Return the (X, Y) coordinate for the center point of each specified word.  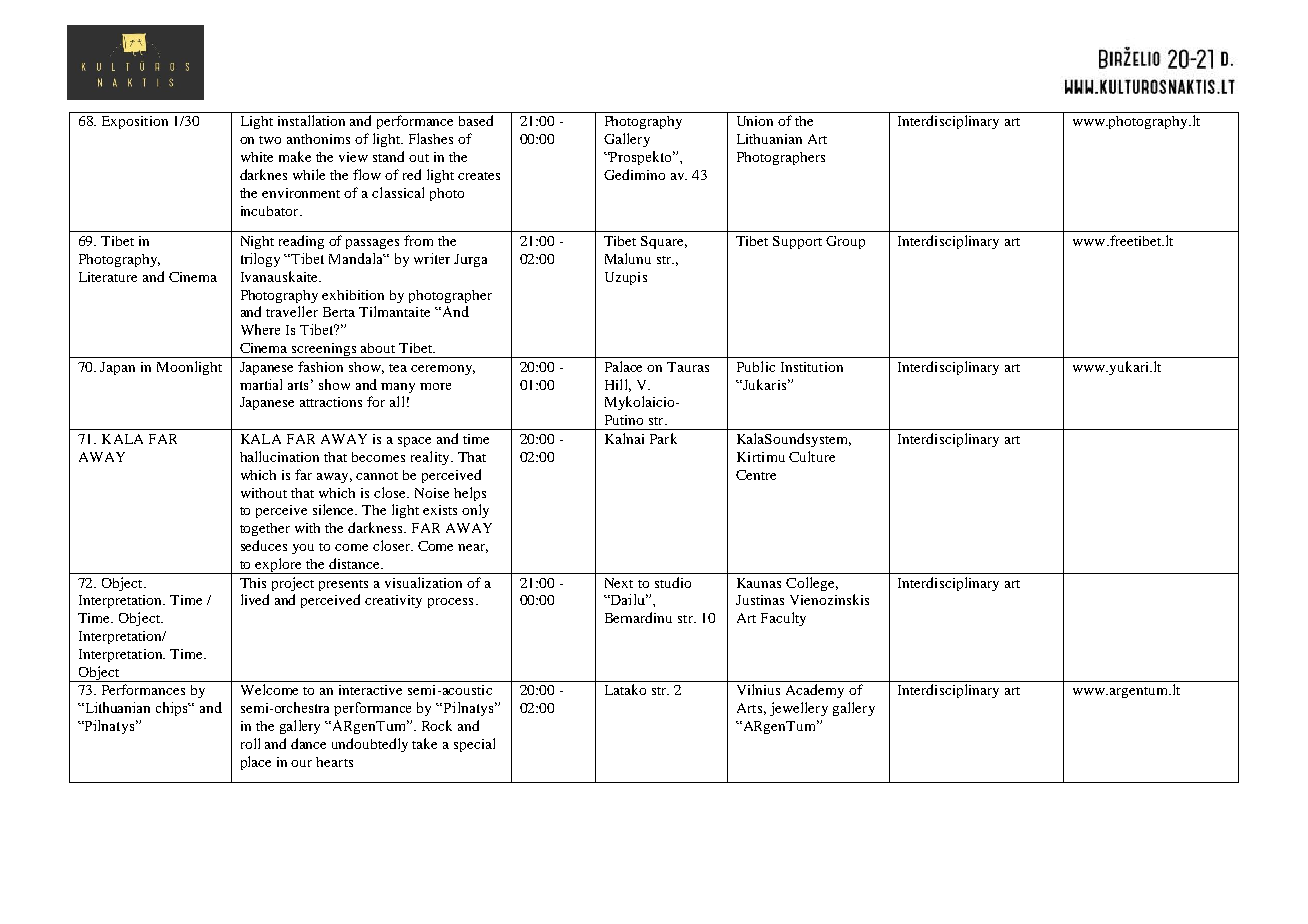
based (476, 120)
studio (673, 582)
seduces (264, 545)
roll (250, 743)
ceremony (443, 370)
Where (260, 329)
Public (756, 366)
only (475, 511)
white (257, 157)
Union (755, 121)
